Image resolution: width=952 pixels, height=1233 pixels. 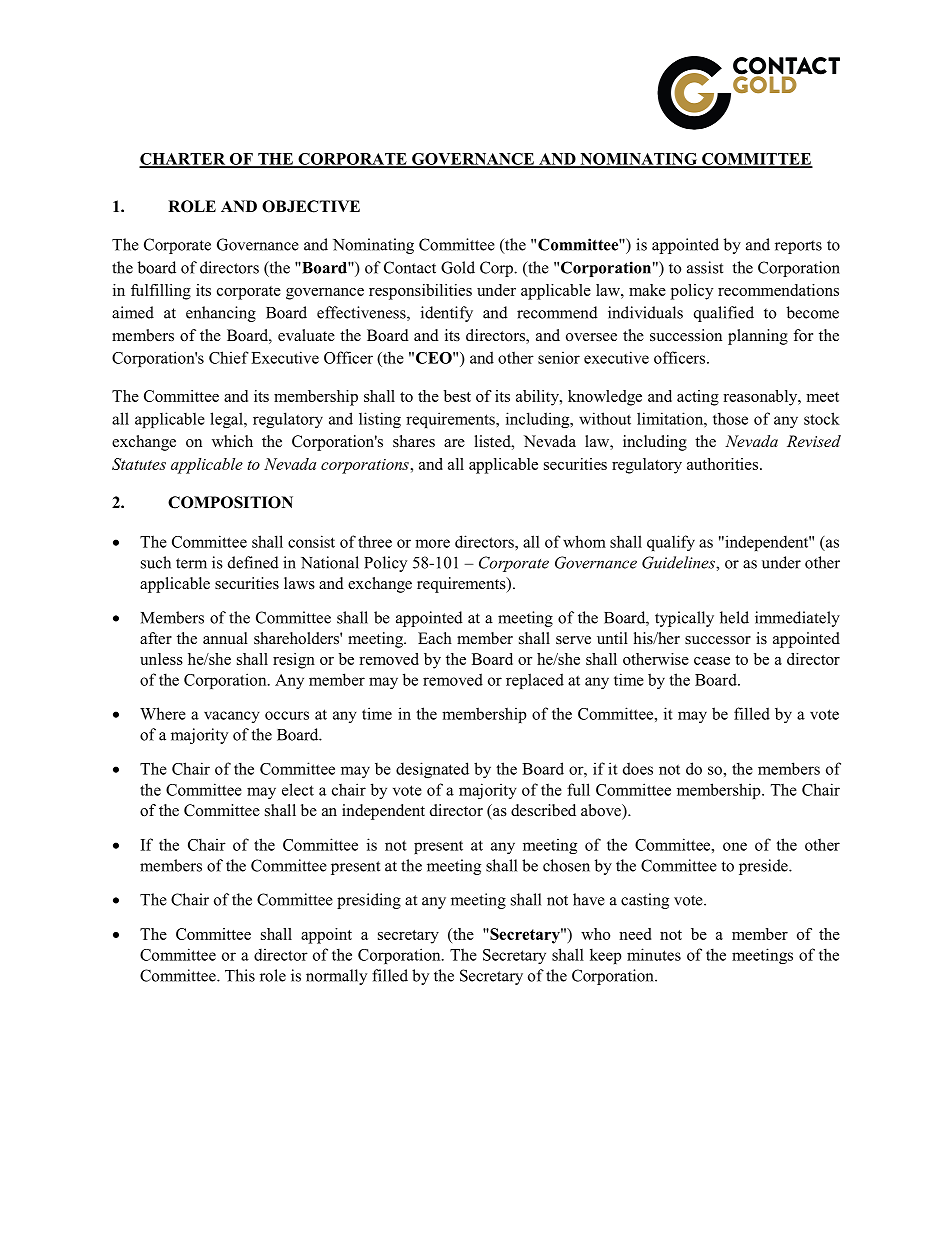 What do you see at coordinates (458, 267) in the image?
I see `Gold` at bounding box center [458, 267].
